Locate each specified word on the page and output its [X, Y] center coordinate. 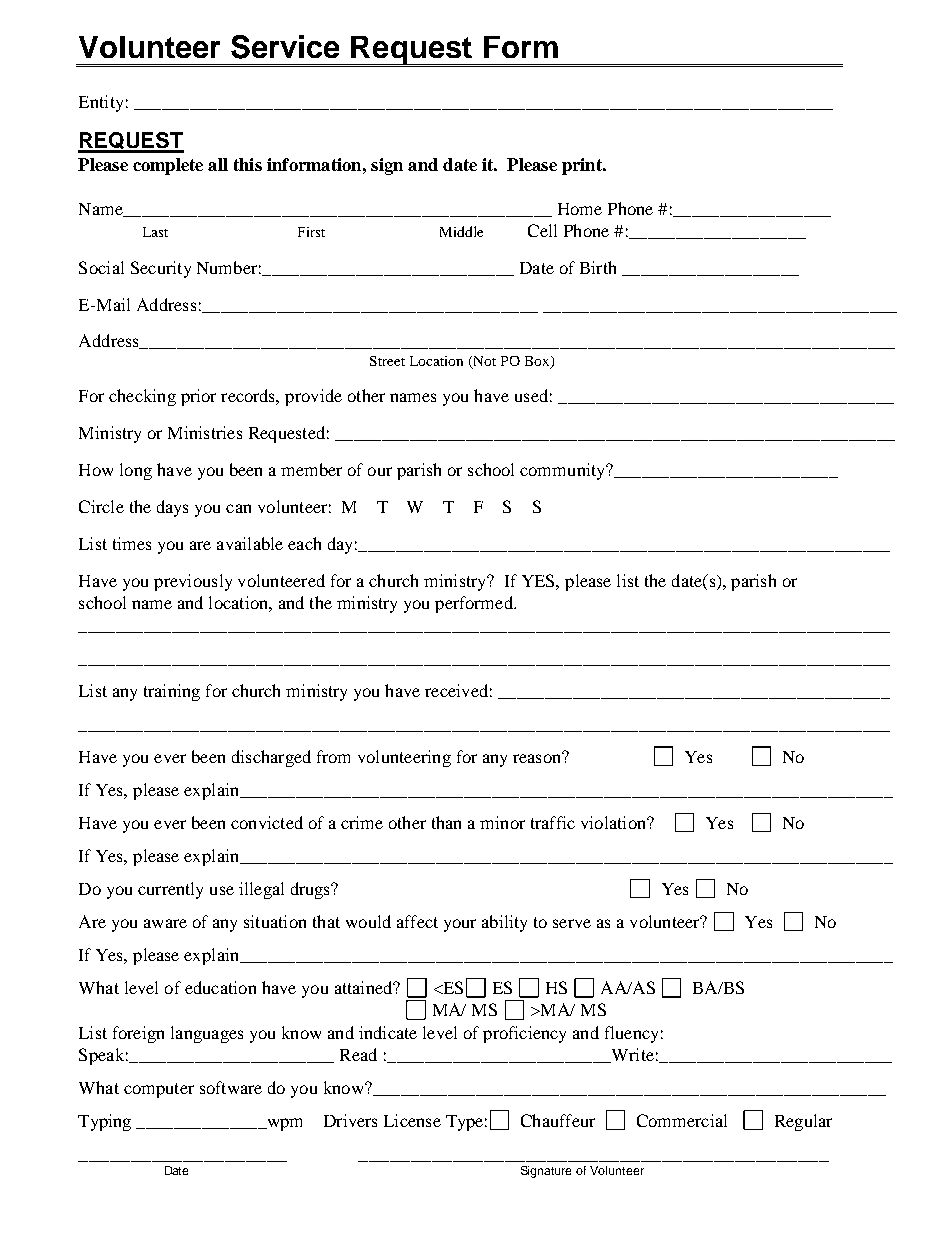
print [583, 166]
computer [159, 1090]
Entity [101, 103]
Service [285, 47]
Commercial [682, 1120]
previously [193, 582]
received [456, 690]
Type [464, 1123]
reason [538, 757]
